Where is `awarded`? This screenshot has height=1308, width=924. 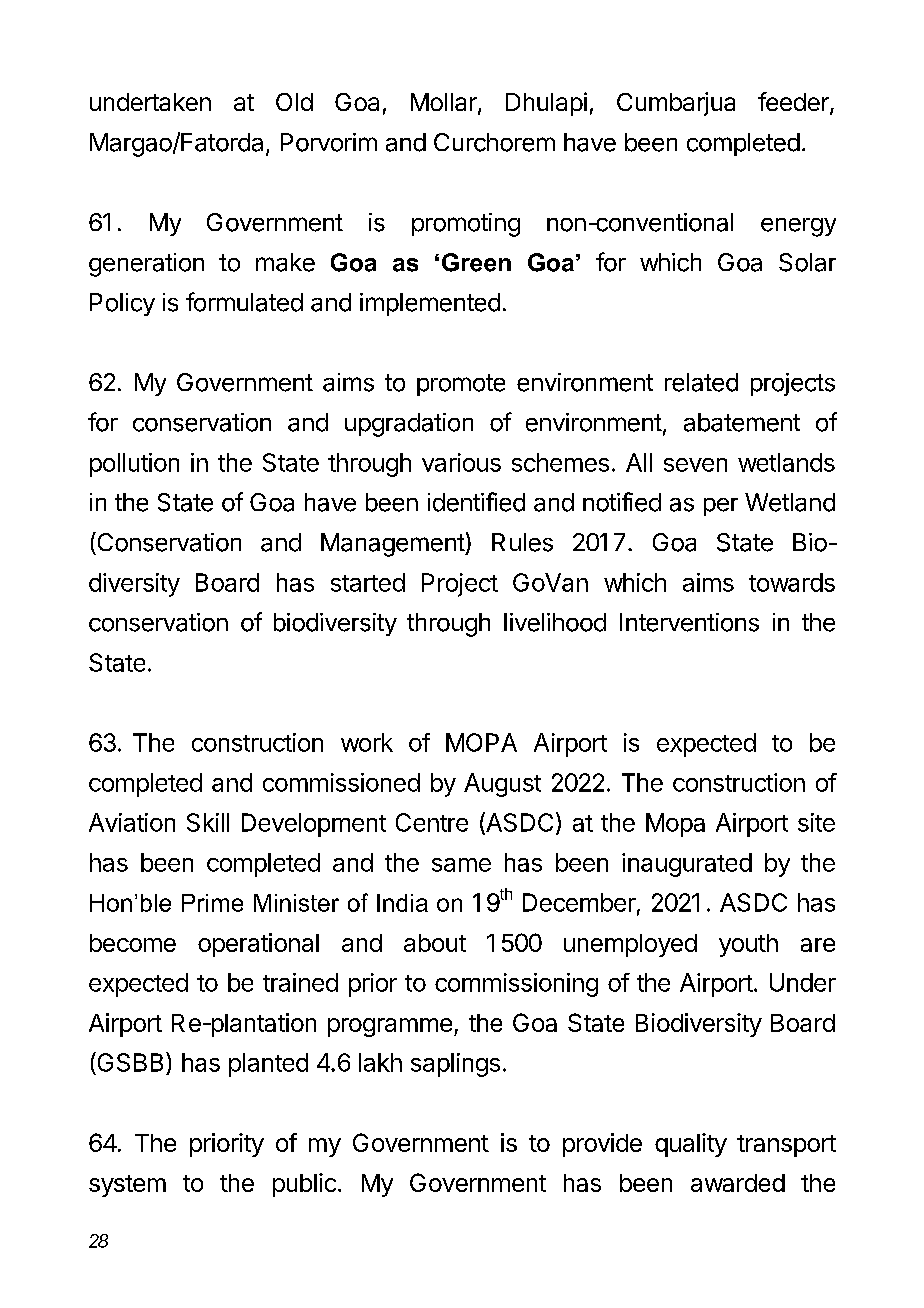 awarded is located at coordinates (738, 1183).
